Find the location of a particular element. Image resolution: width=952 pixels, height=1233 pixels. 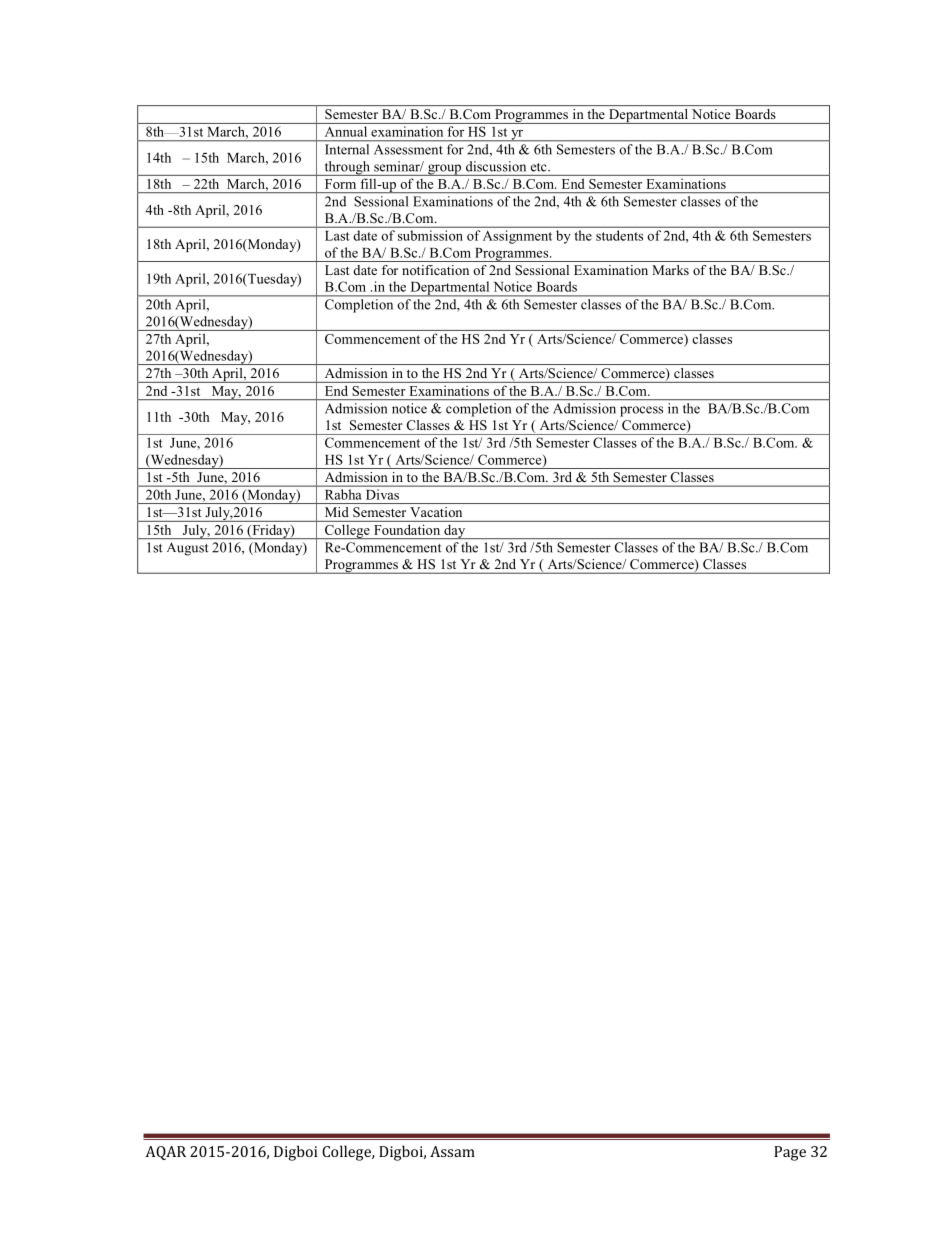

Assam is located at coordinates (452, 1151).
